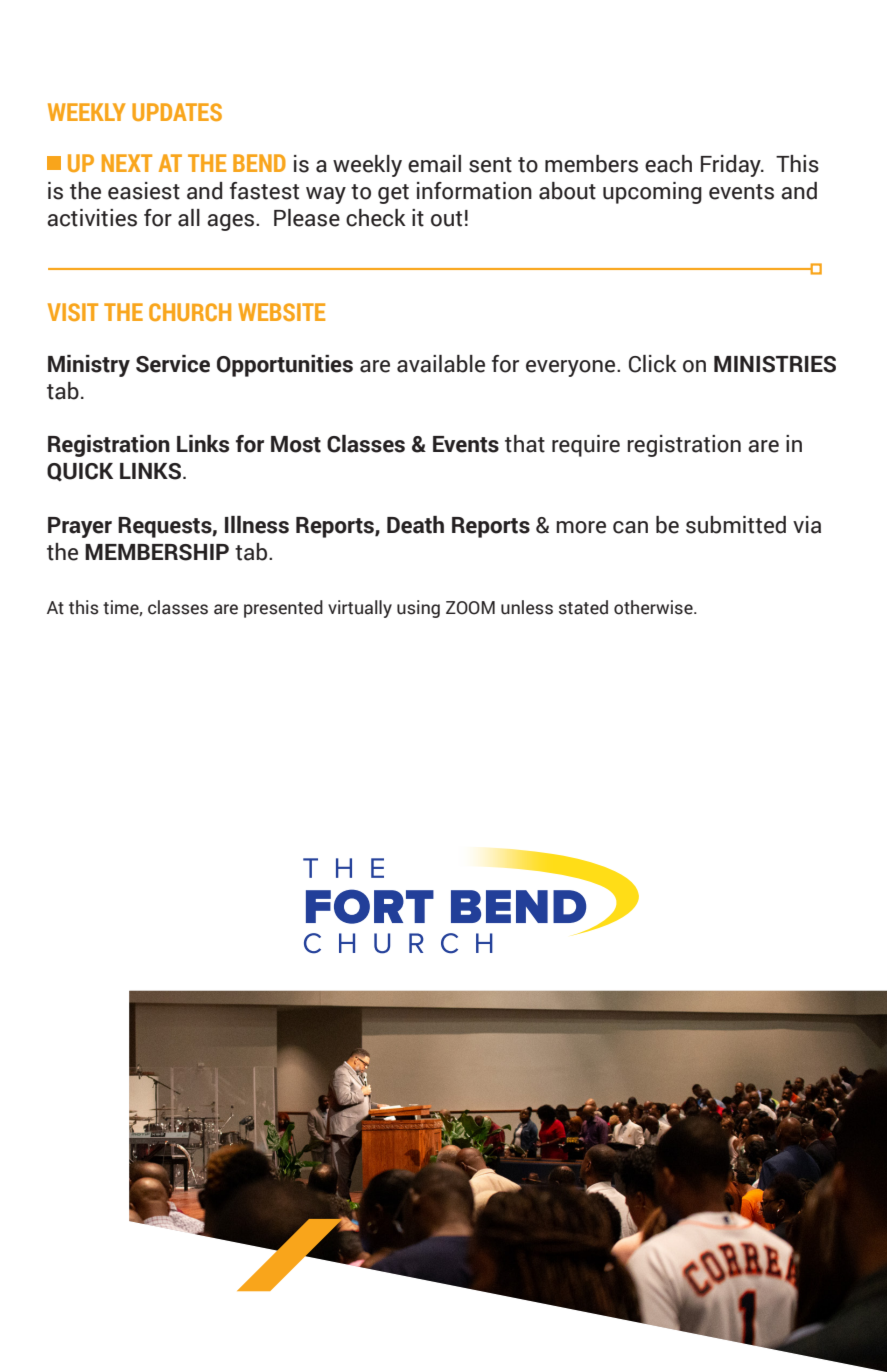 The width and height of the screenshot is (887, 1372). I want to click on UPDATES, so click(177, 112).
